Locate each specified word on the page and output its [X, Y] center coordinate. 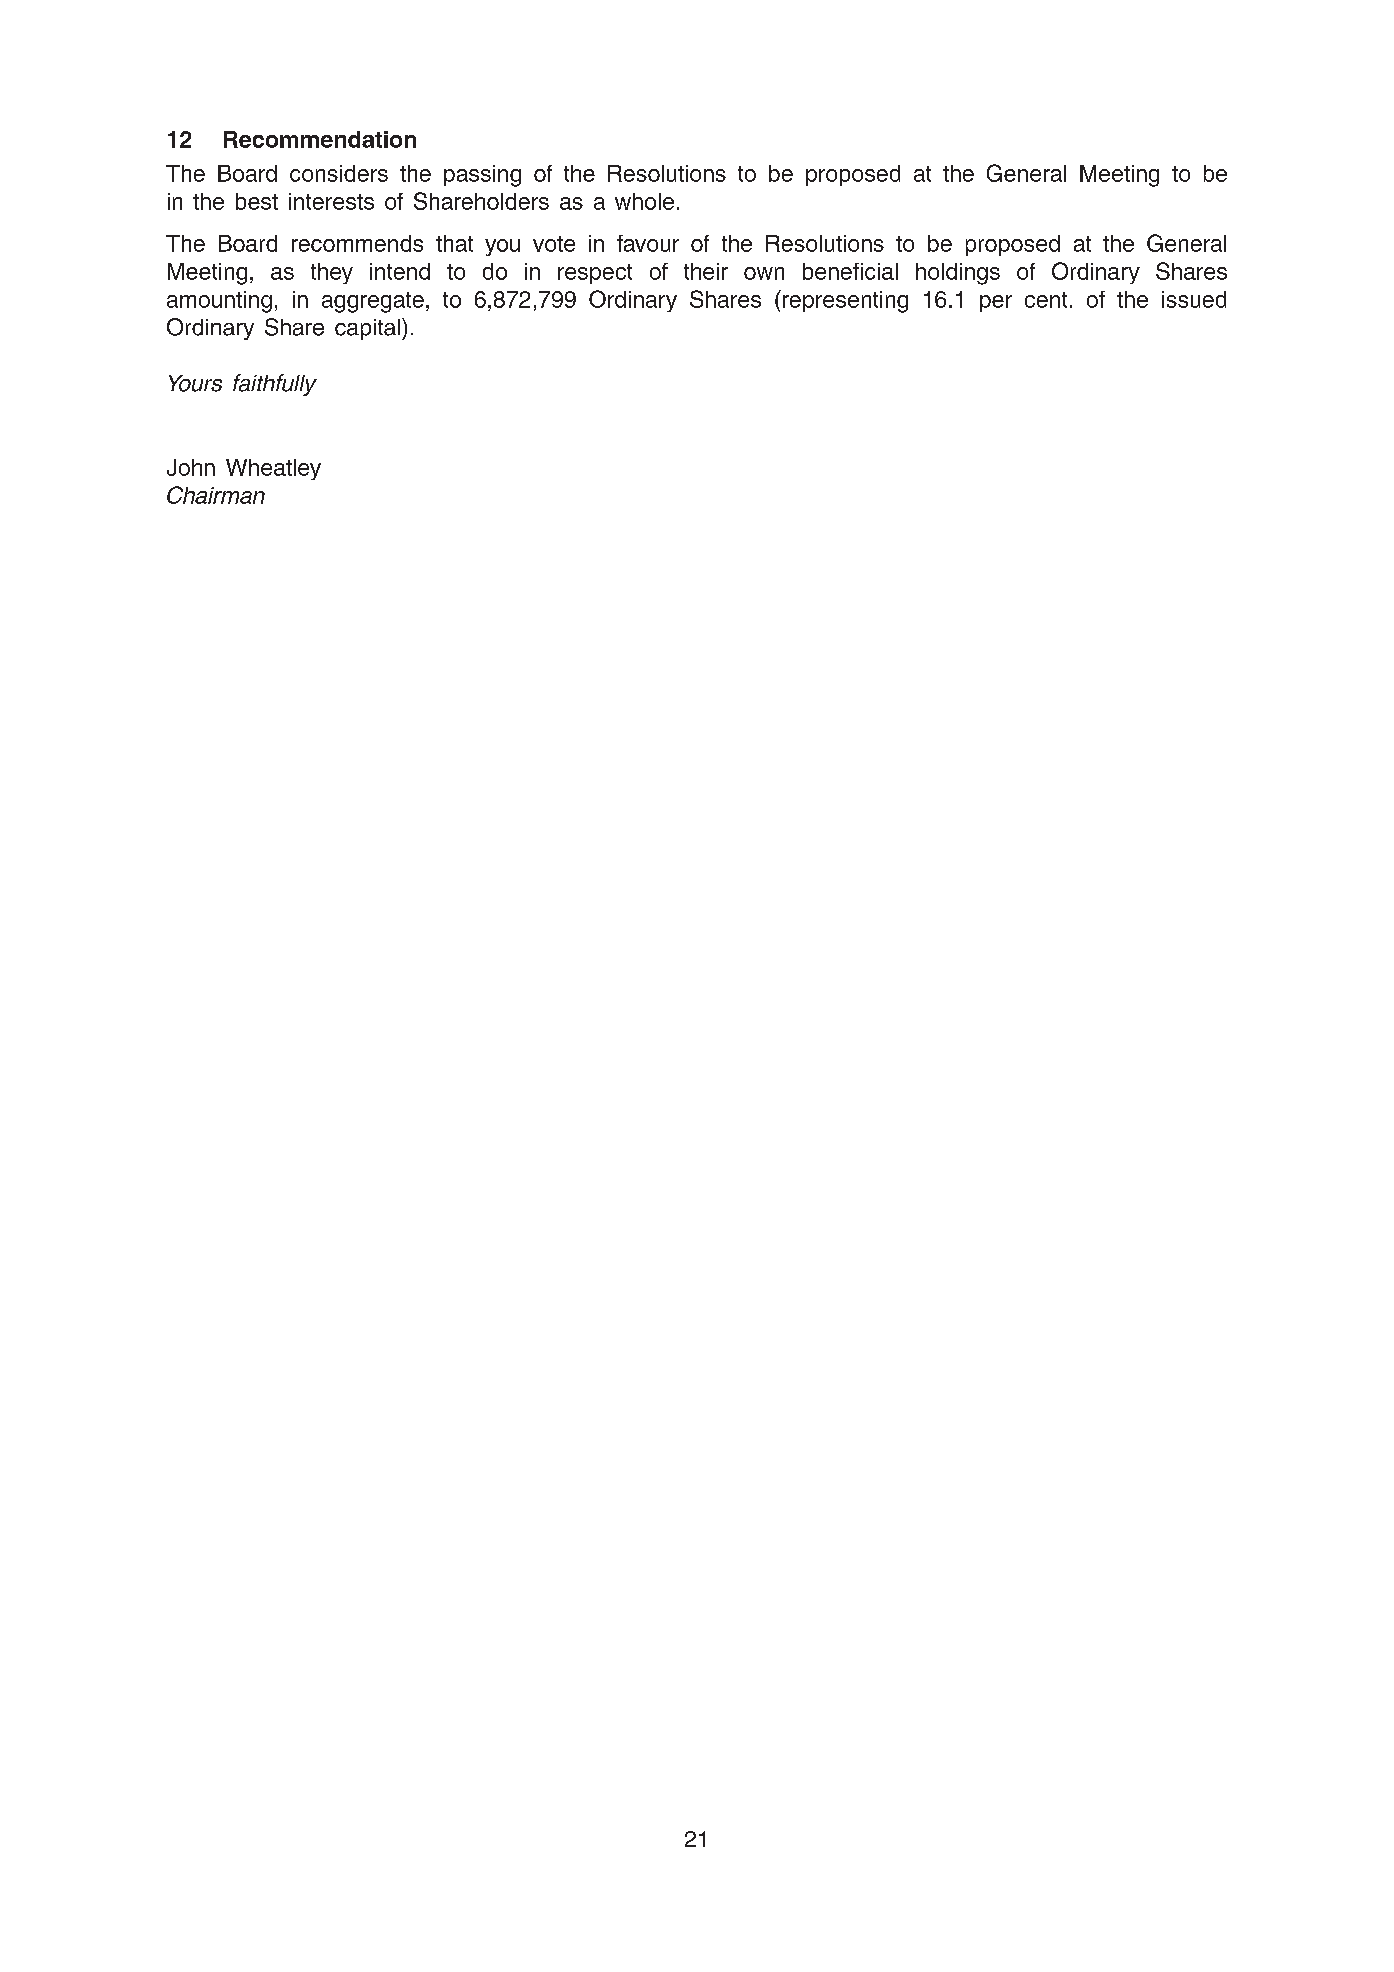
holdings [958, 274]
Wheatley [273, 469]
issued [1194, 299]
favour [648, 243]
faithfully [275, 385]
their [706, 271]
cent [1046, 300]
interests [331, 201]
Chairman [216, 495]
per [996, 303]
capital [367, 329]
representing [844, 301]
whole [644, 201]
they [332, 273]
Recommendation [320, 139]
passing [482, 176]
